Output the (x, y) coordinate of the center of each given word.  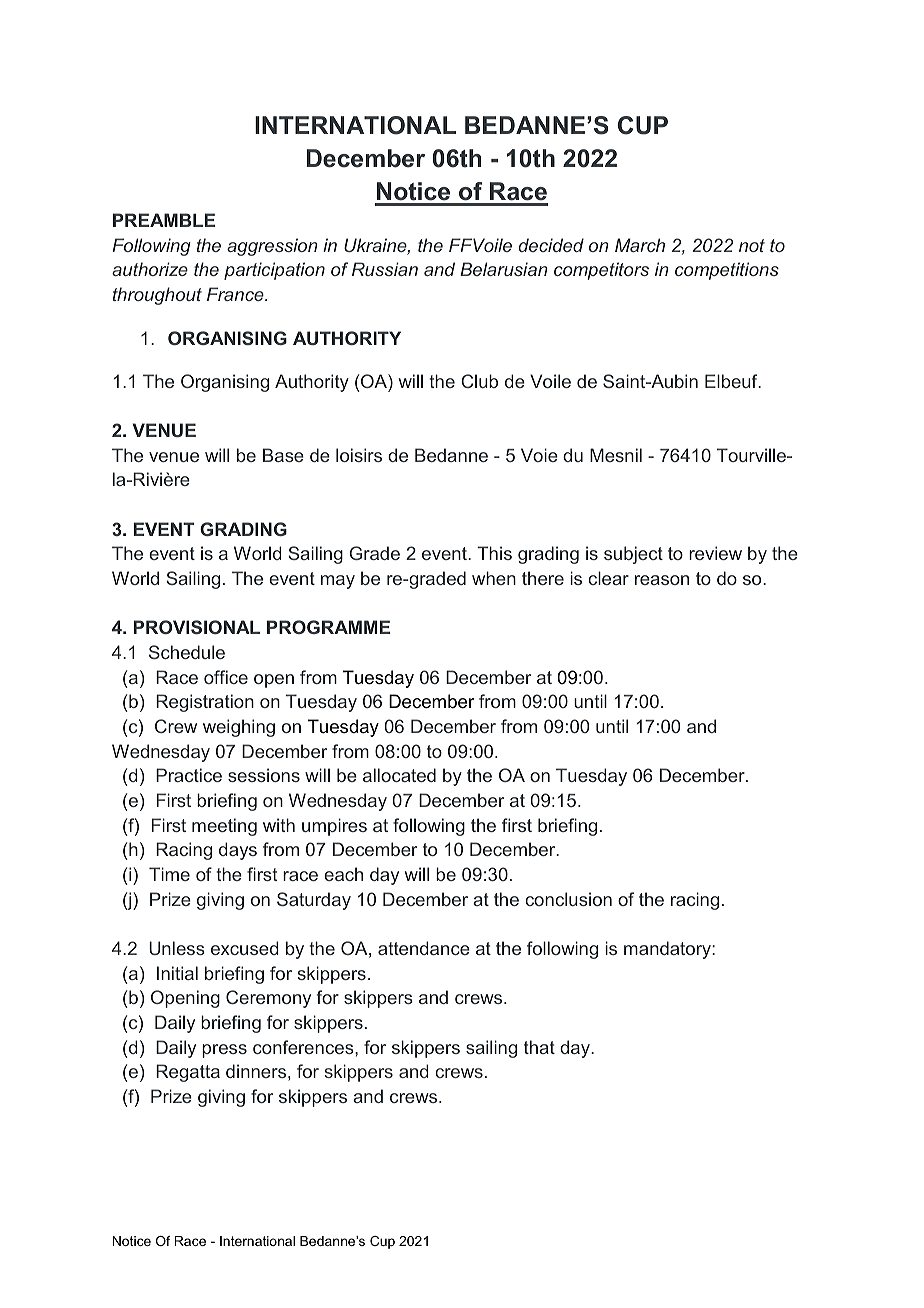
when (494, 578)
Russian (385, 269)
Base (283, 455)
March (640, 245)
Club (479, 381)
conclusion (568, 899)
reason (662, 580)
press (224, 1051)
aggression (272, 247)
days (238, 851)
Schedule (187, 652)
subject (633, 555)
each (343, 874)
